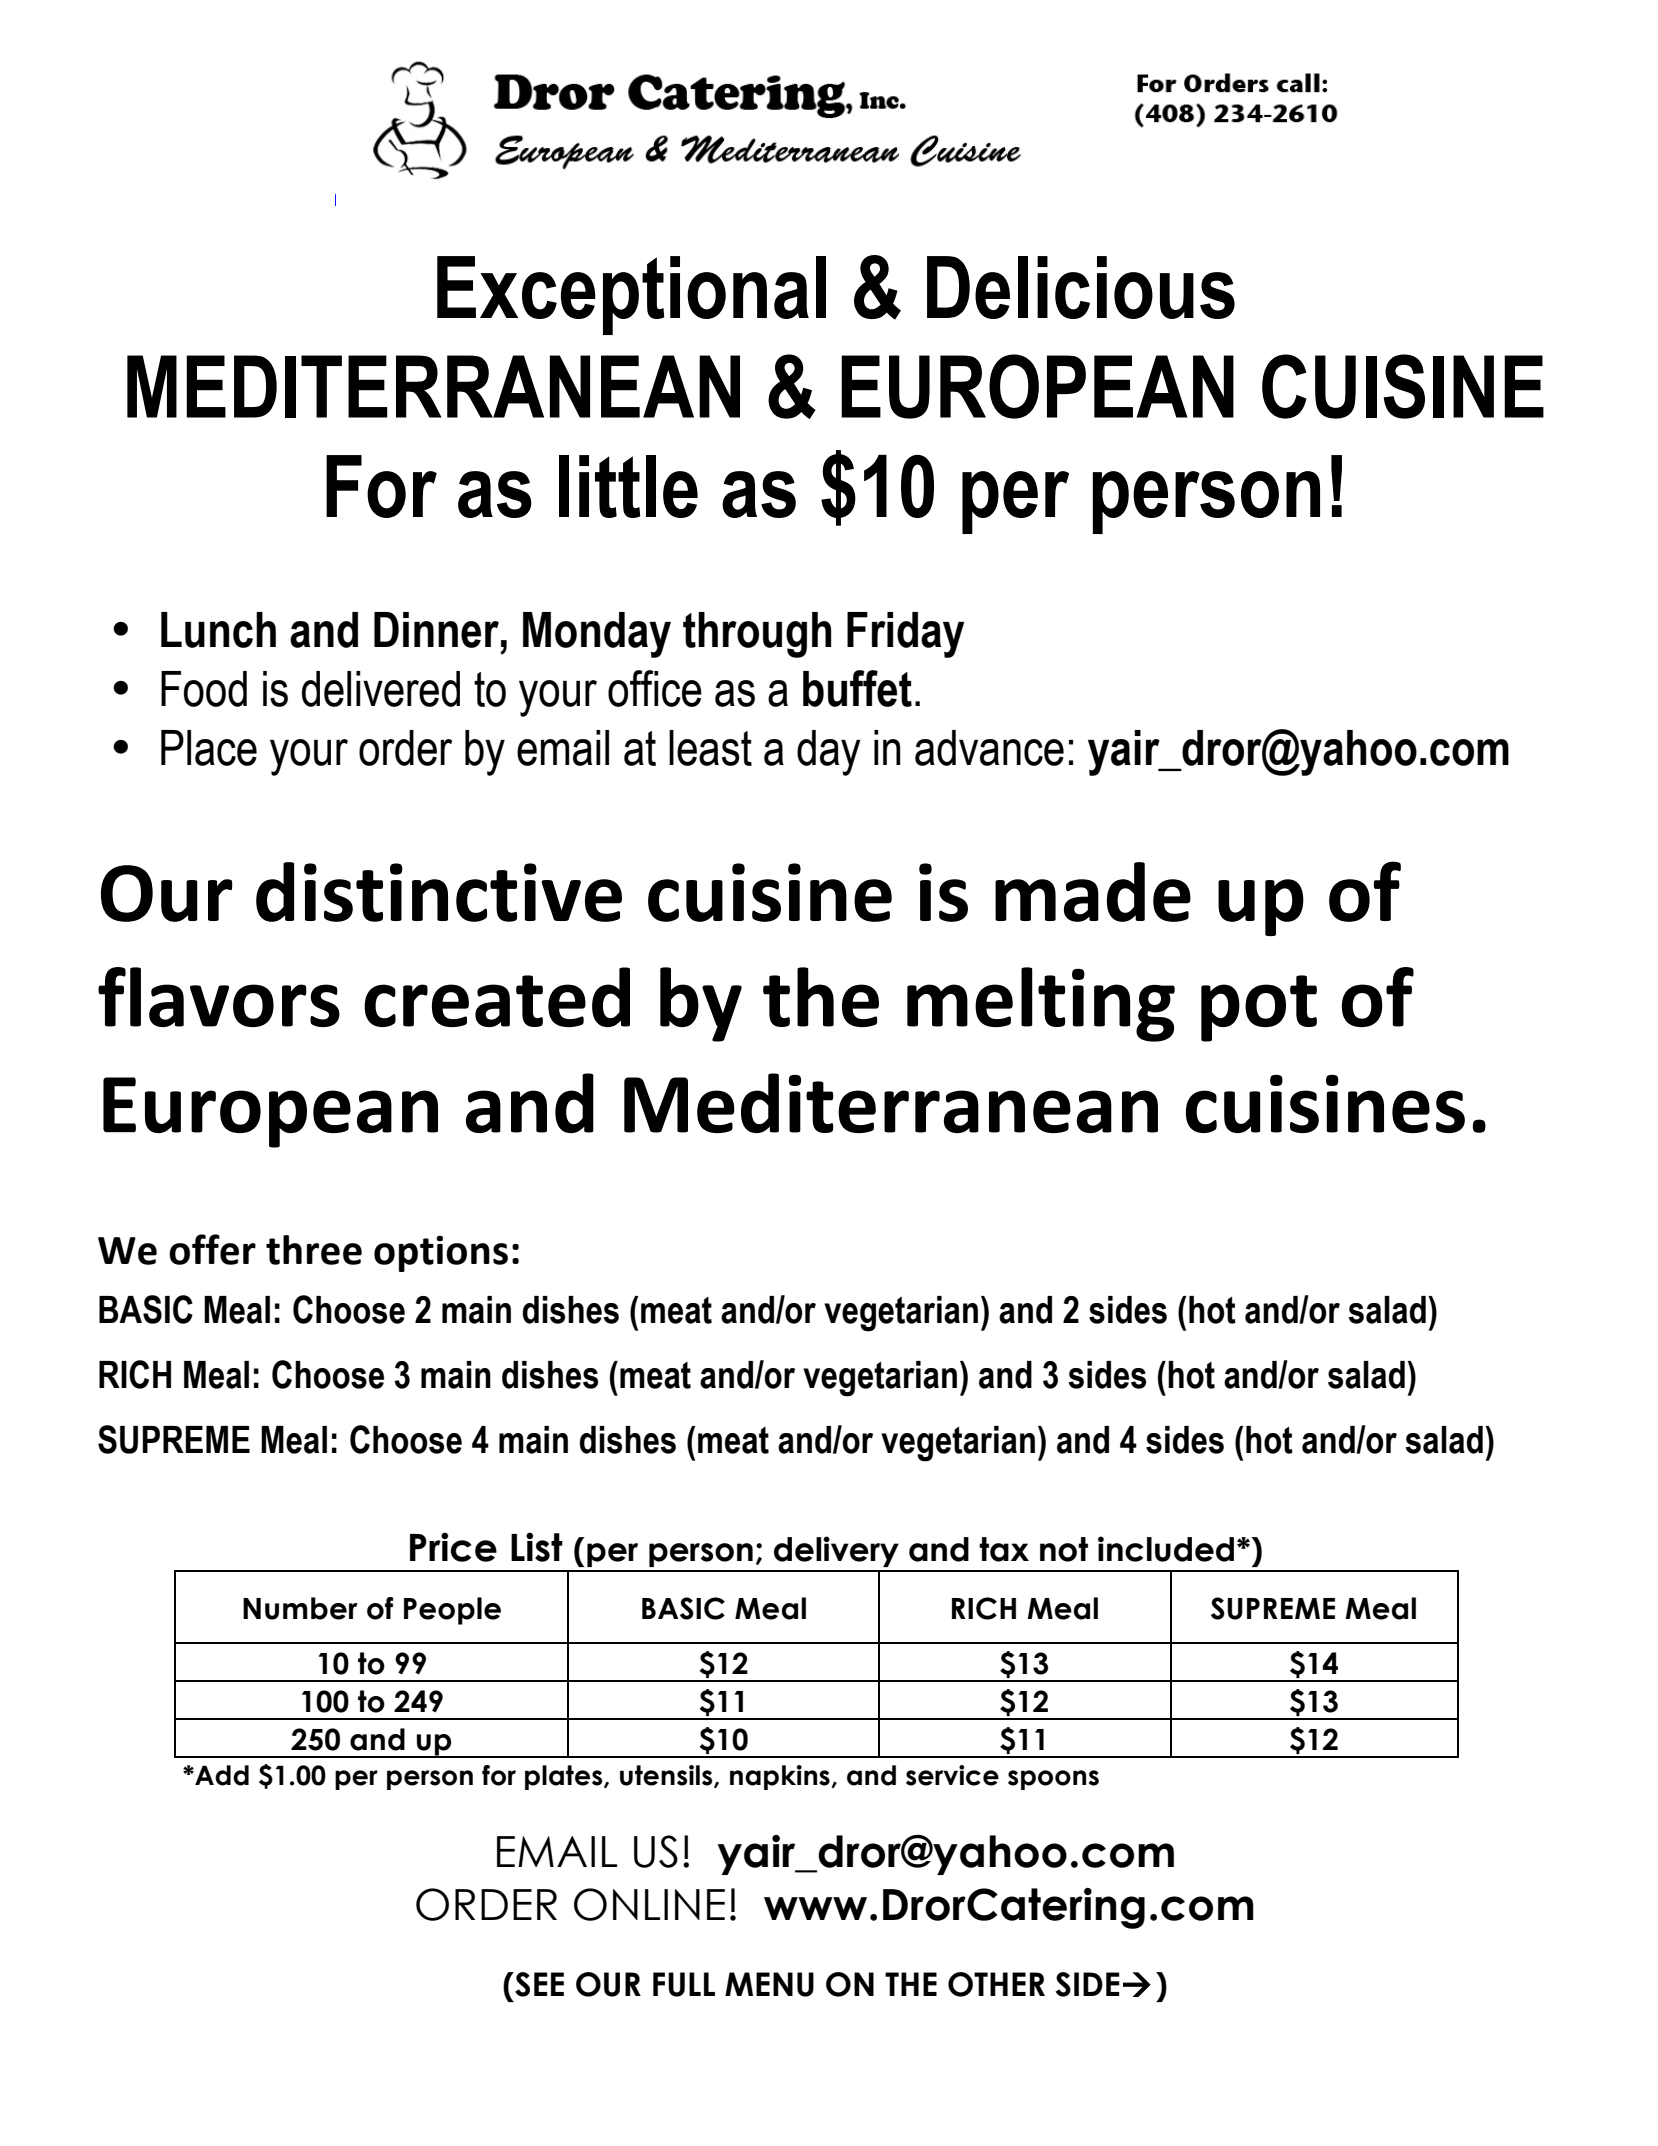 Image resolution: width=1658 pixels, height=2146 pixels. I want to click on ONLINE, so click(649, 1904).
